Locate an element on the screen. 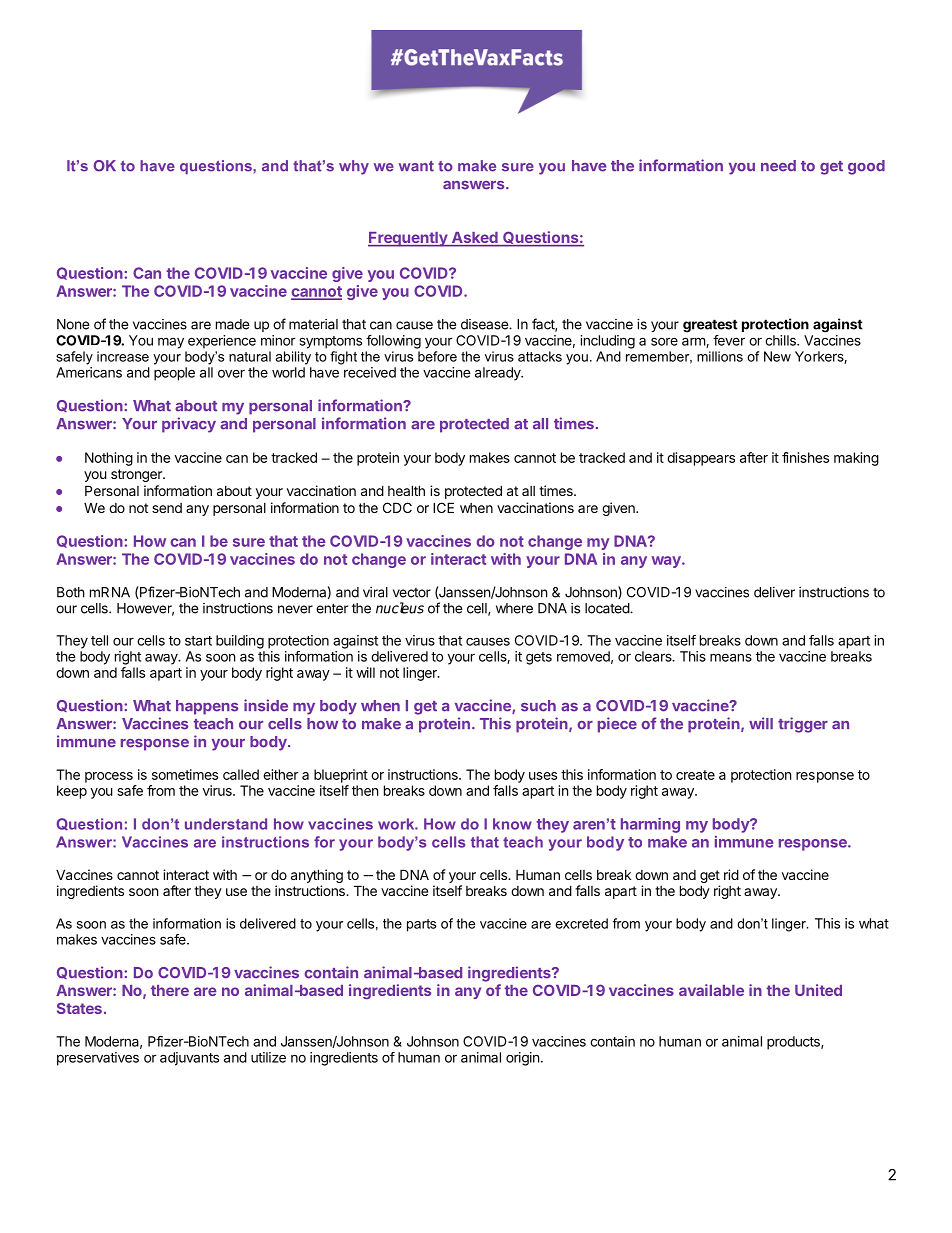 The height and width of the screenshot is (1233, 952). United is located at coordinates (818, 990).
